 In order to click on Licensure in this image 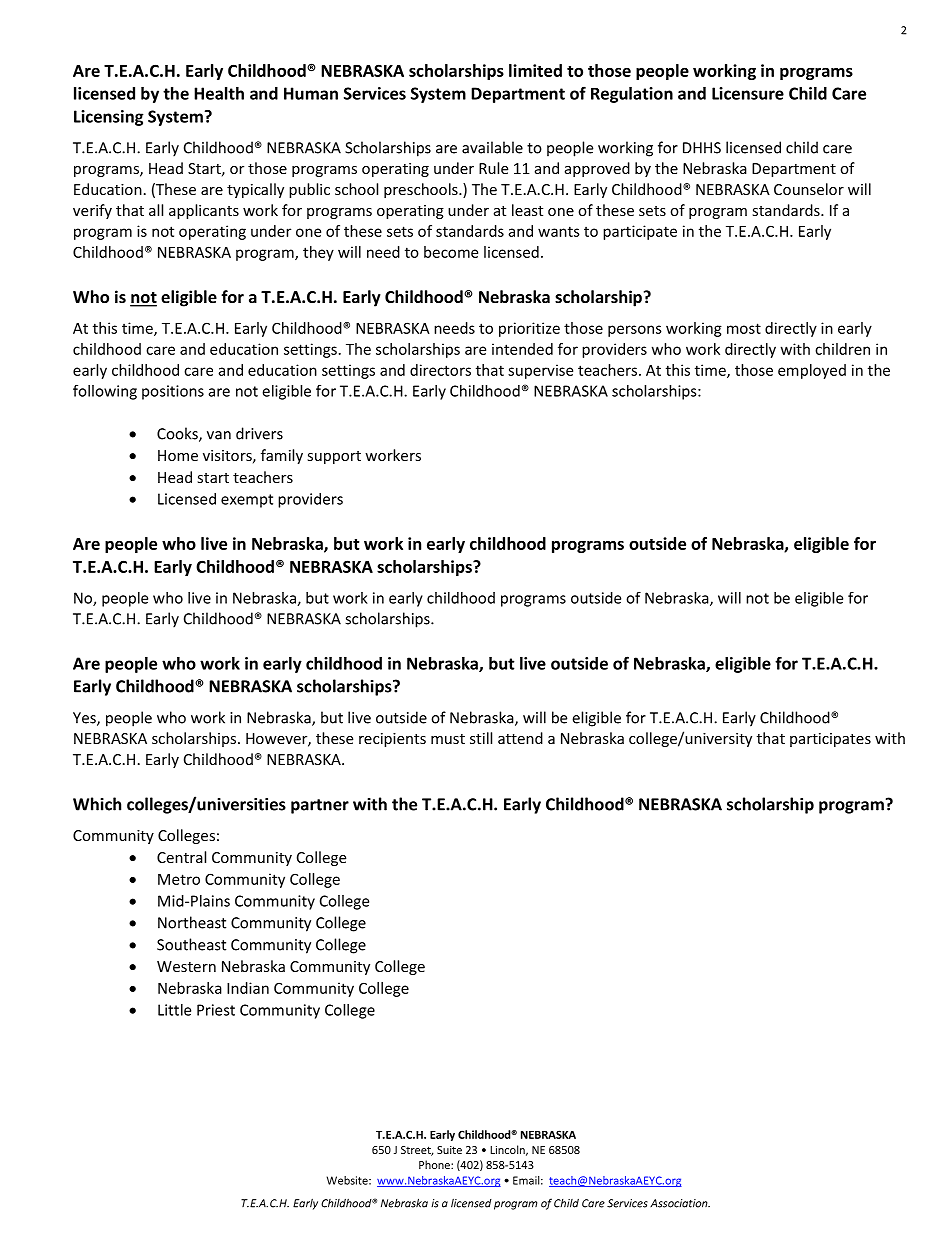, I will do `click(748, 93)`.
